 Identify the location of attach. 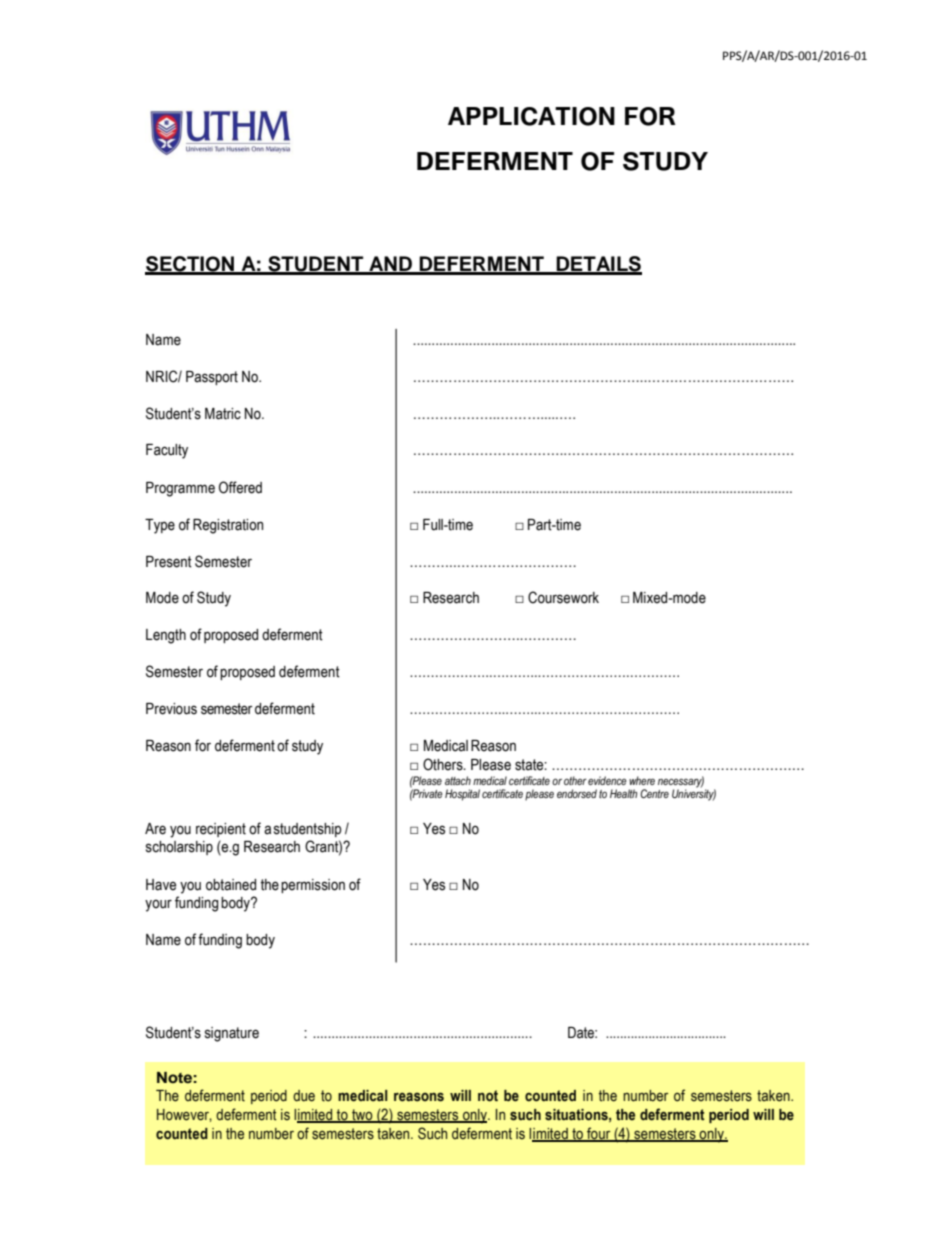
(458, 780).
